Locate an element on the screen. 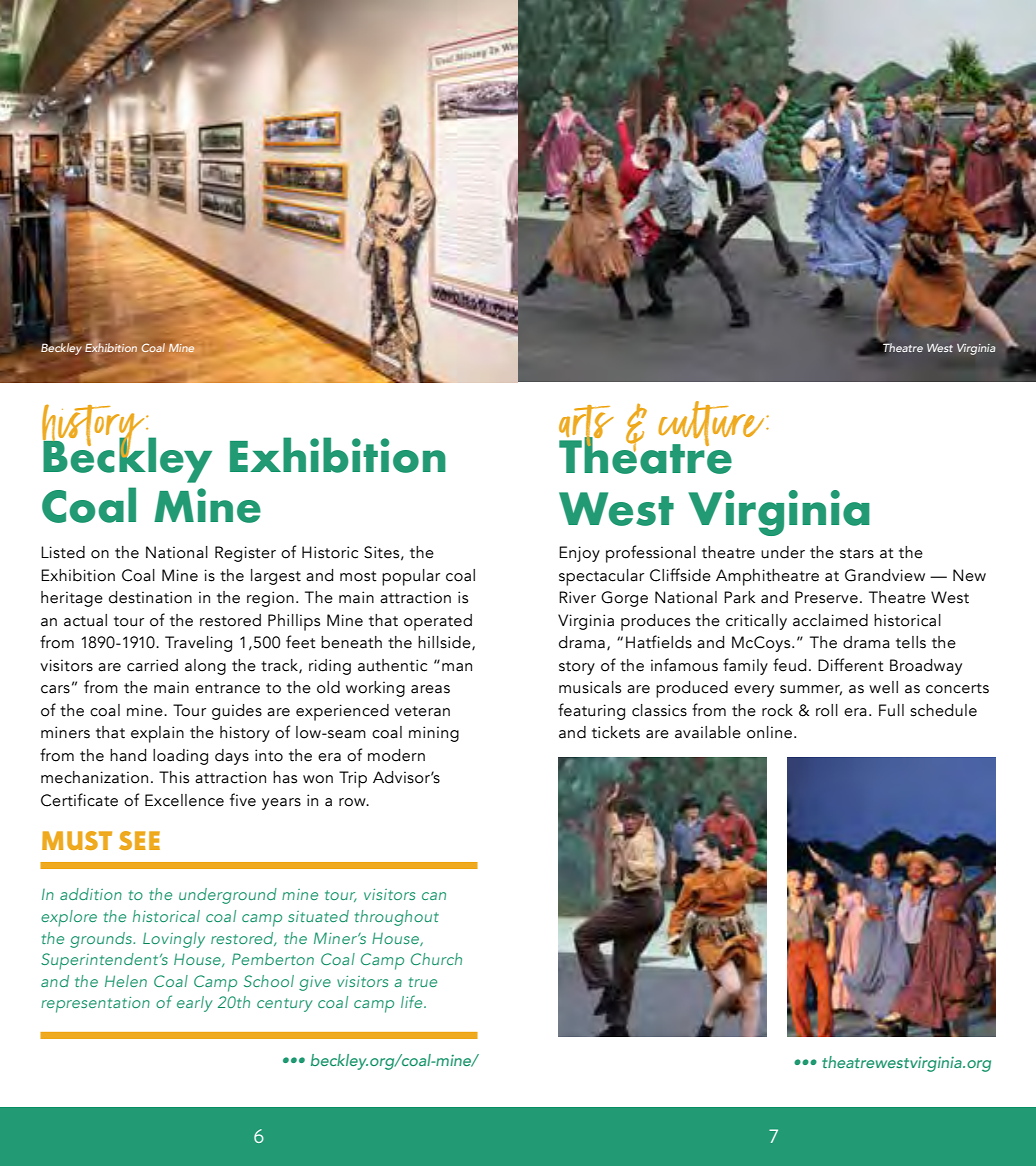 This screenshot has height=1166, width=1036. Full is located at coordinates (891, 710).
